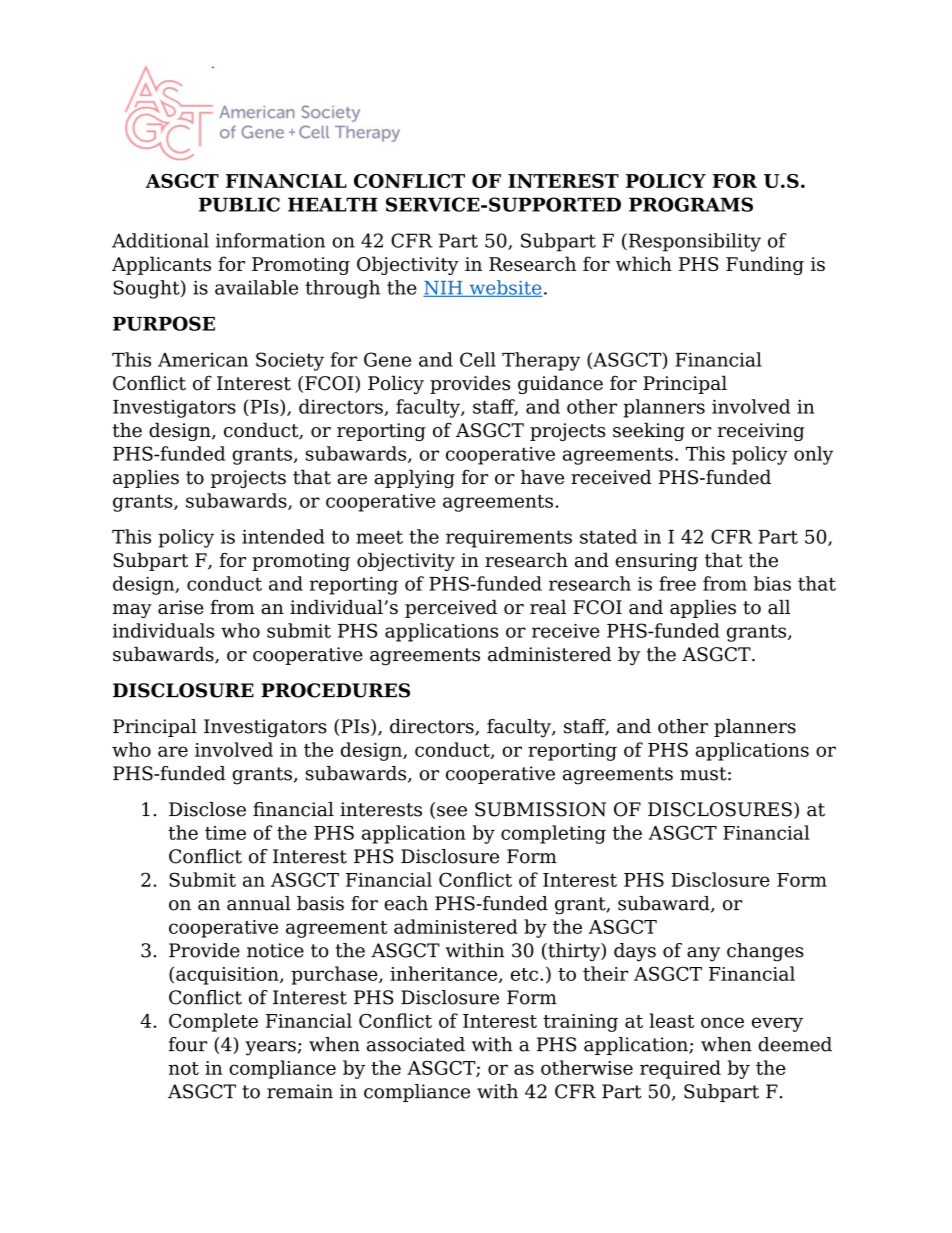 This image has height=1233, width=952. I want to click on perceived, so click(451, 609).
